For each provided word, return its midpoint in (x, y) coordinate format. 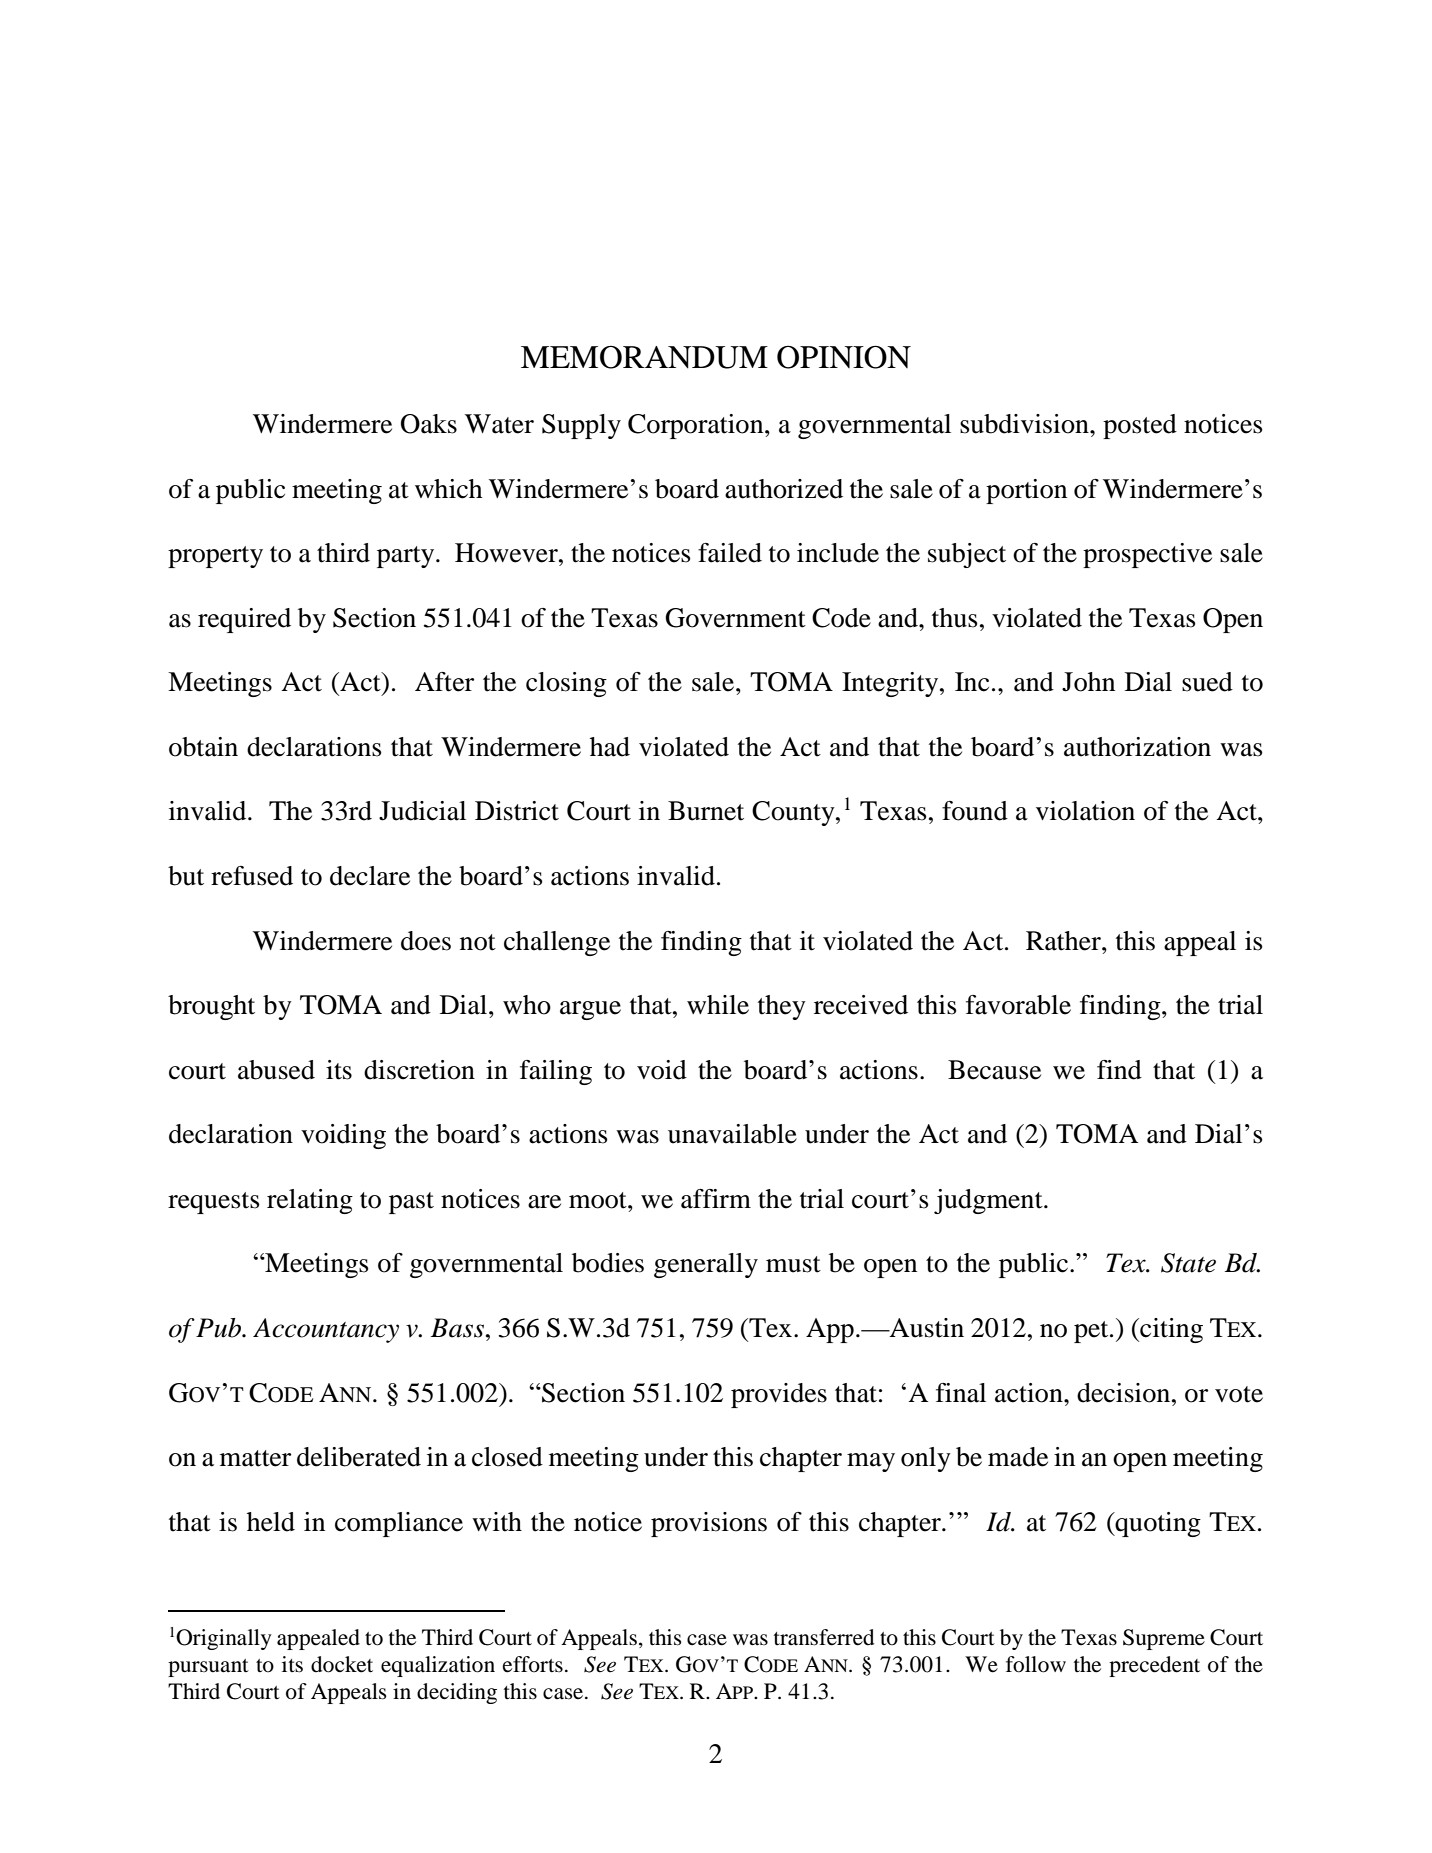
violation (1085, 811)
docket (342, 1664)
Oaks (429, 424)
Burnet (706, 811)
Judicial (422, 811)
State (1188, 1263)
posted (1140, 426)
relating (310, 1201)
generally (706, 1265)
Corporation (697, 426)
